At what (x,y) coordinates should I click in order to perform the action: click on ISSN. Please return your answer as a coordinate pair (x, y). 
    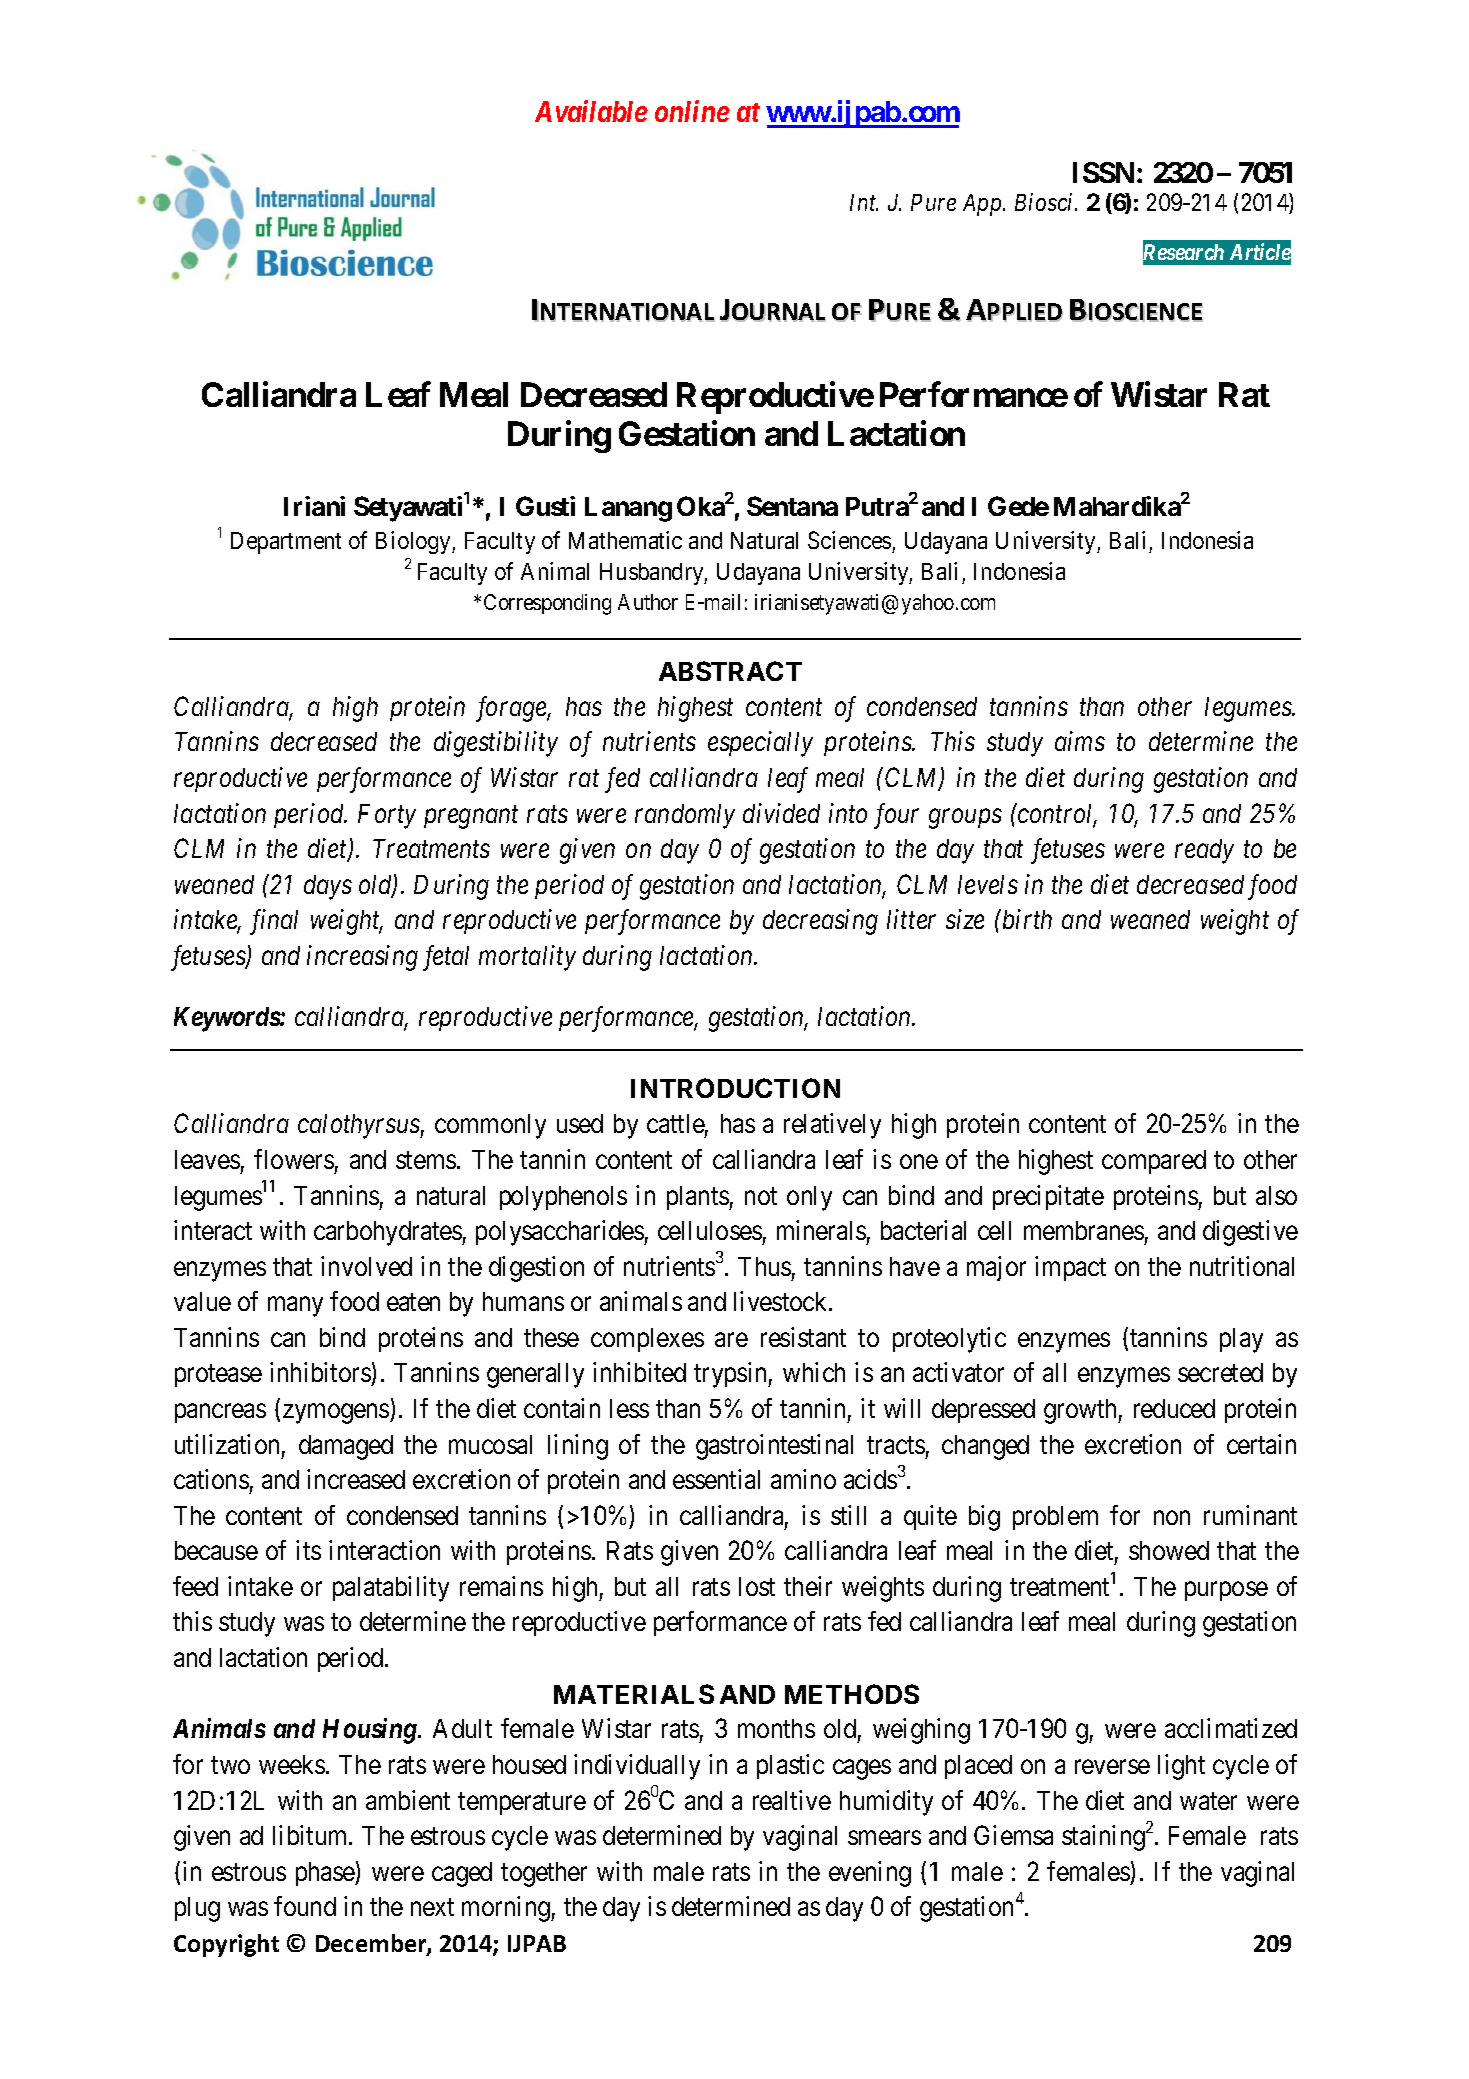
    Looking at the image, I should click on (1103, 172).
